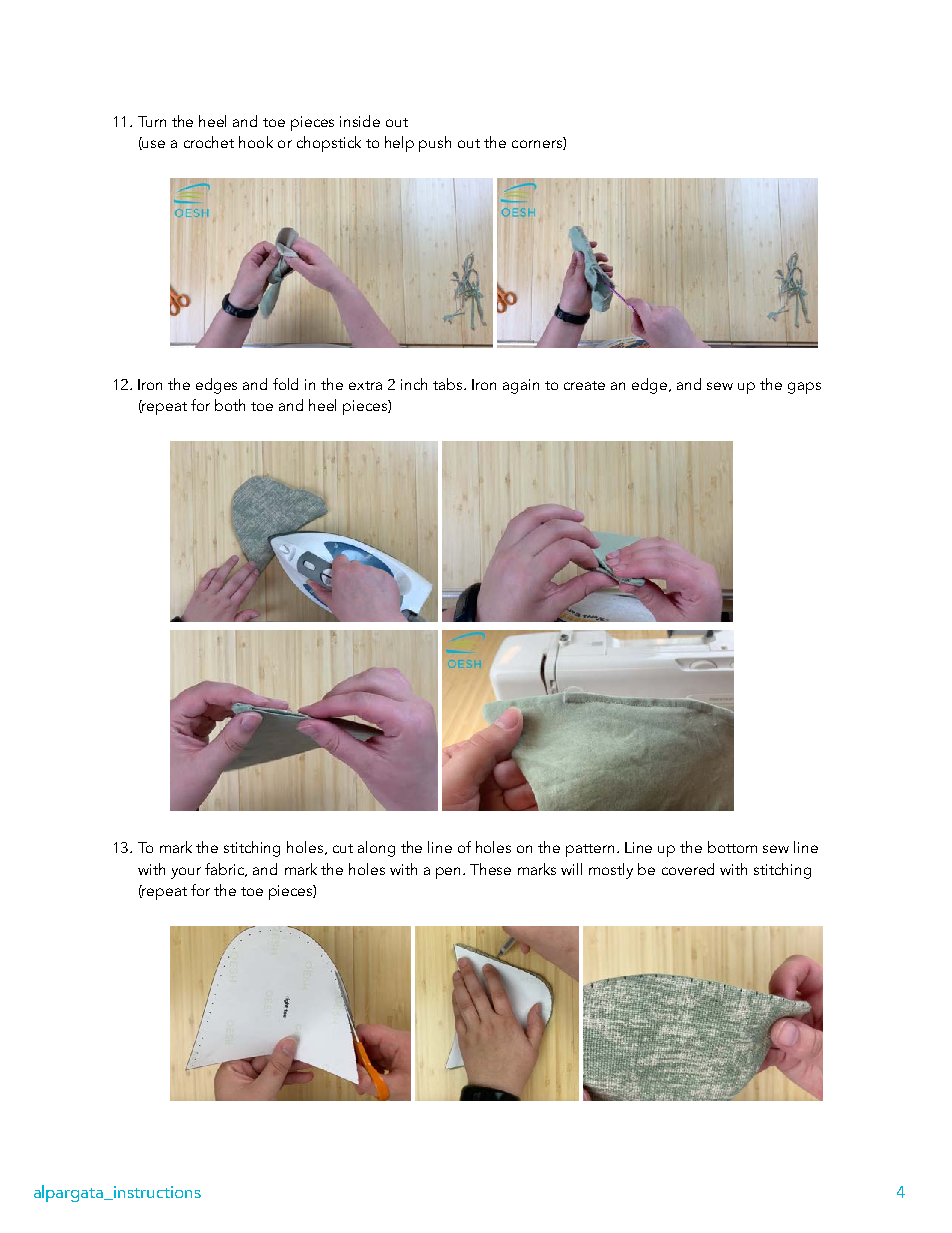  I want to click on along, so click(376, 849).
